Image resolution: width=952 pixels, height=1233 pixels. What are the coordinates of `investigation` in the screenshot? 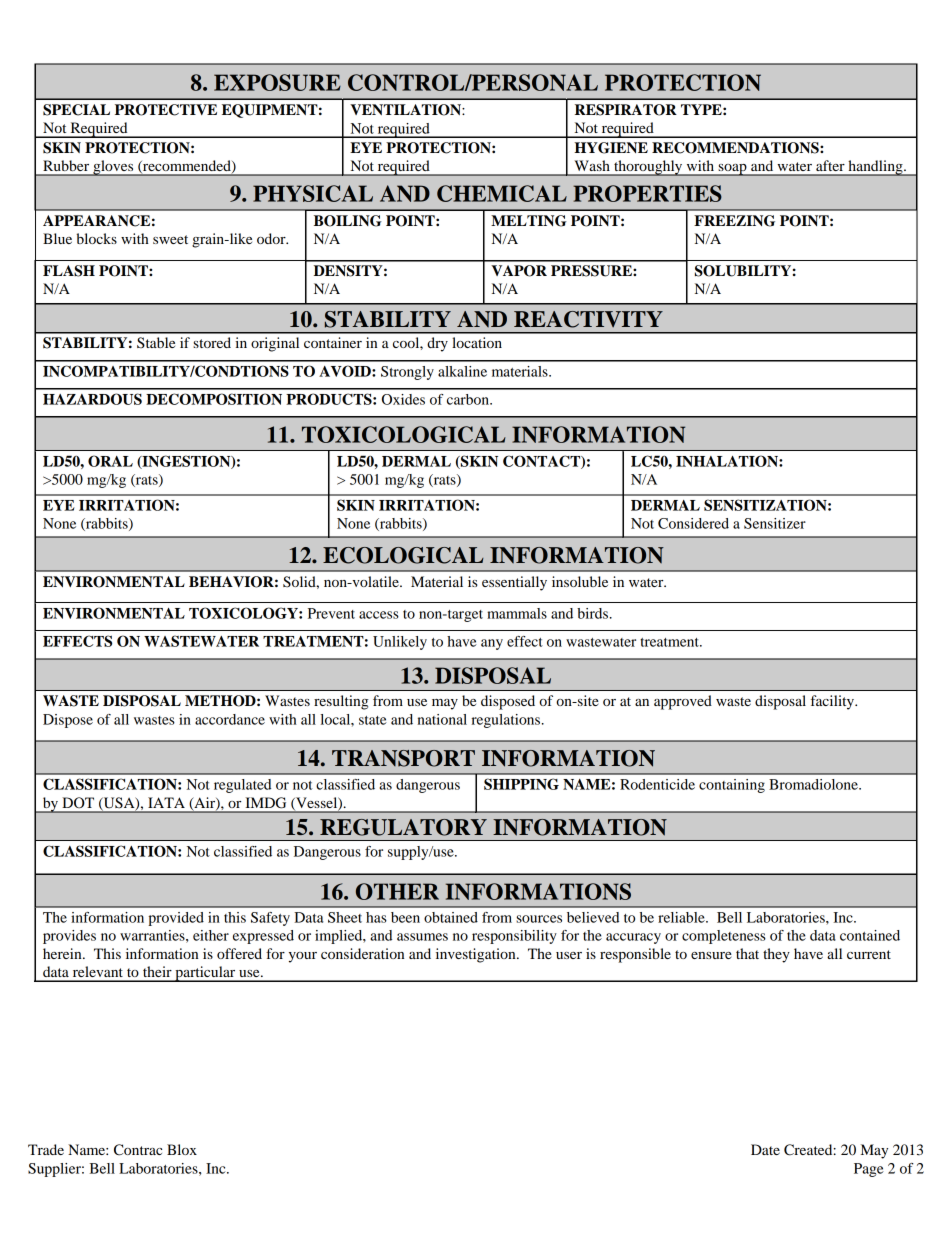 It's located at (477, 955).
